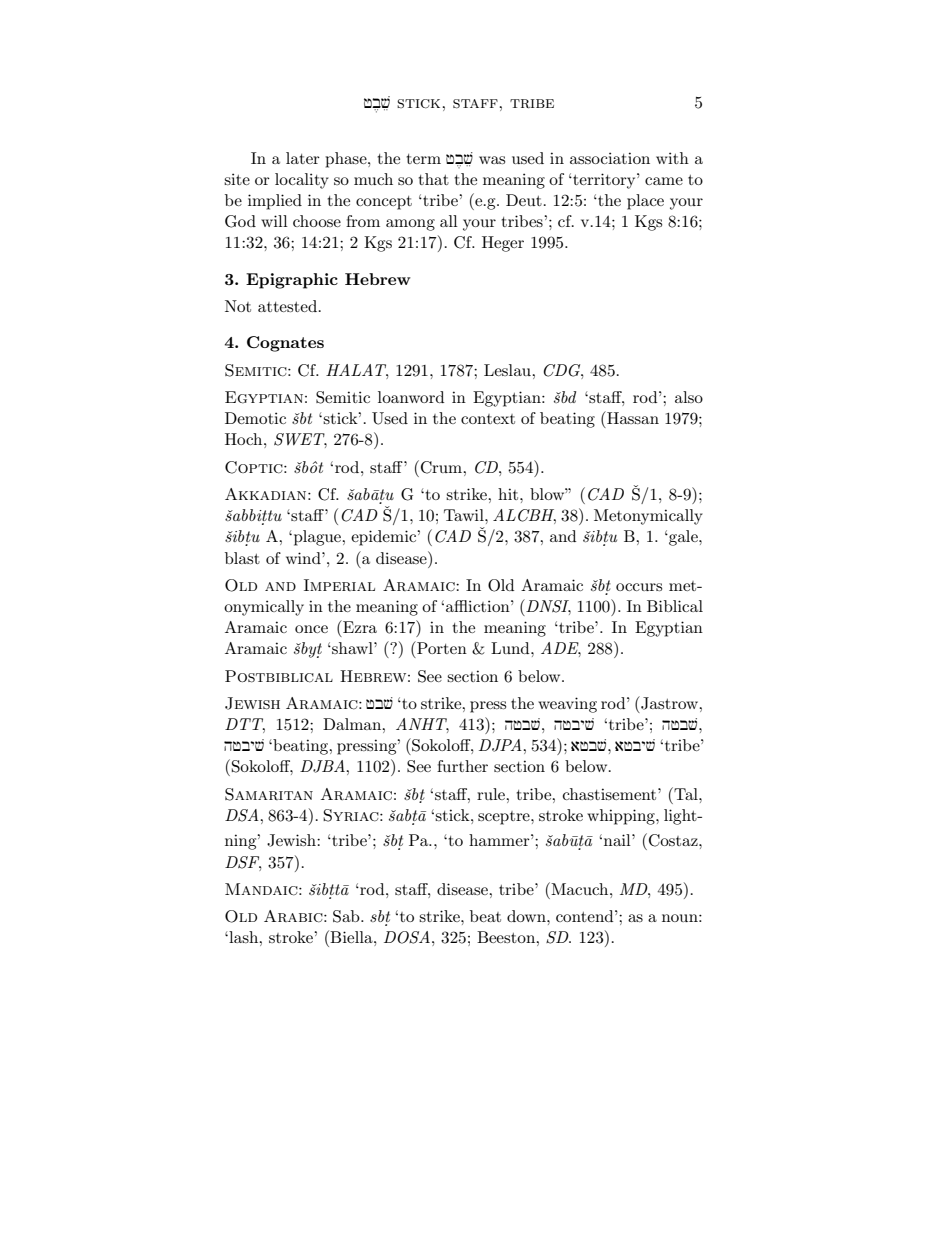 The width and height of the screenshot is (952, 1233). I want to click on DSF, so click(243, 863).
